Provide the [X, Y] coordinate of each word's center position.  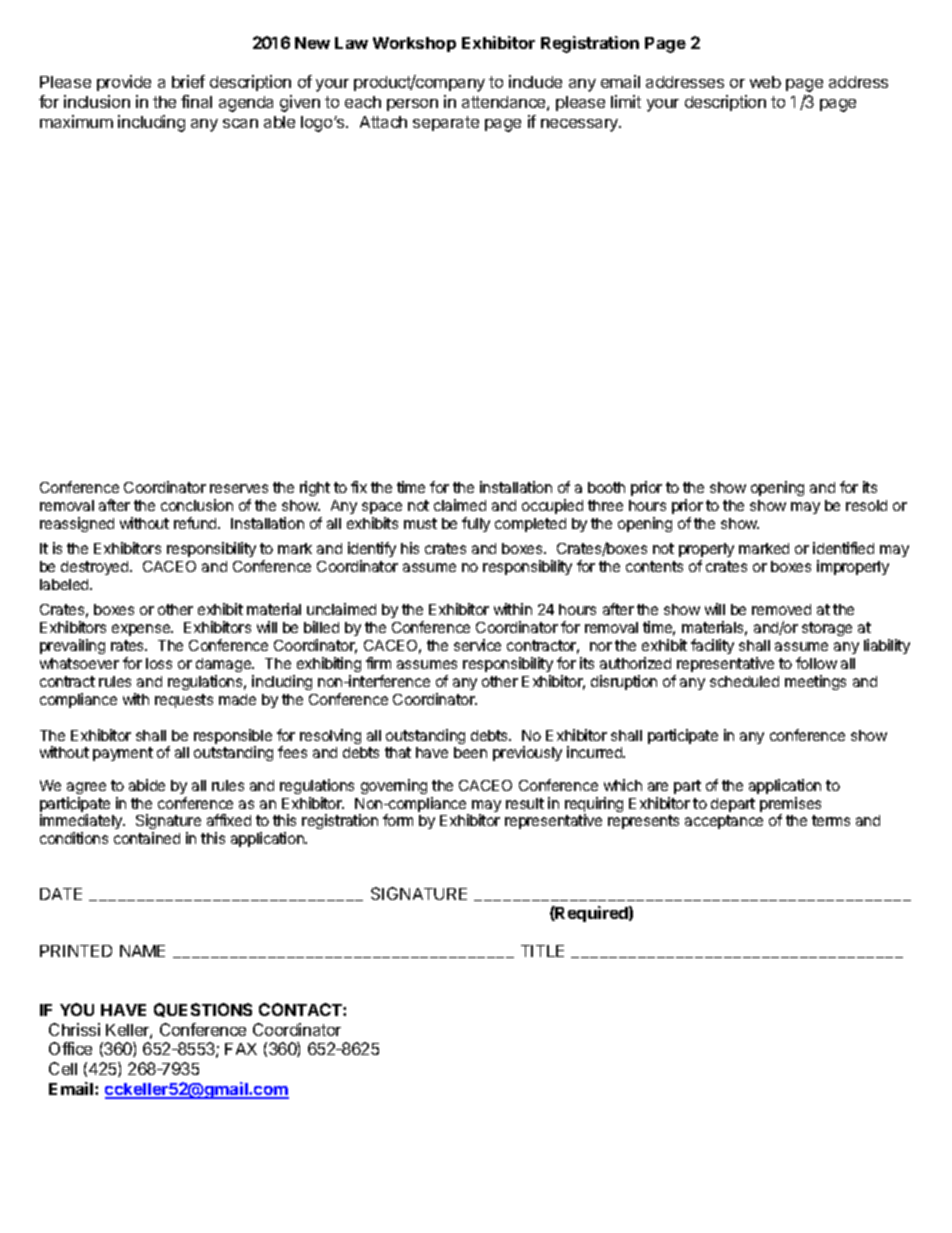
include [535, 81]
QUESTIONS [203, 1010]
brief [188, 81]
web [765, 82]
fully [476, 524]
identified [843, 548]
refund [196, 523]
